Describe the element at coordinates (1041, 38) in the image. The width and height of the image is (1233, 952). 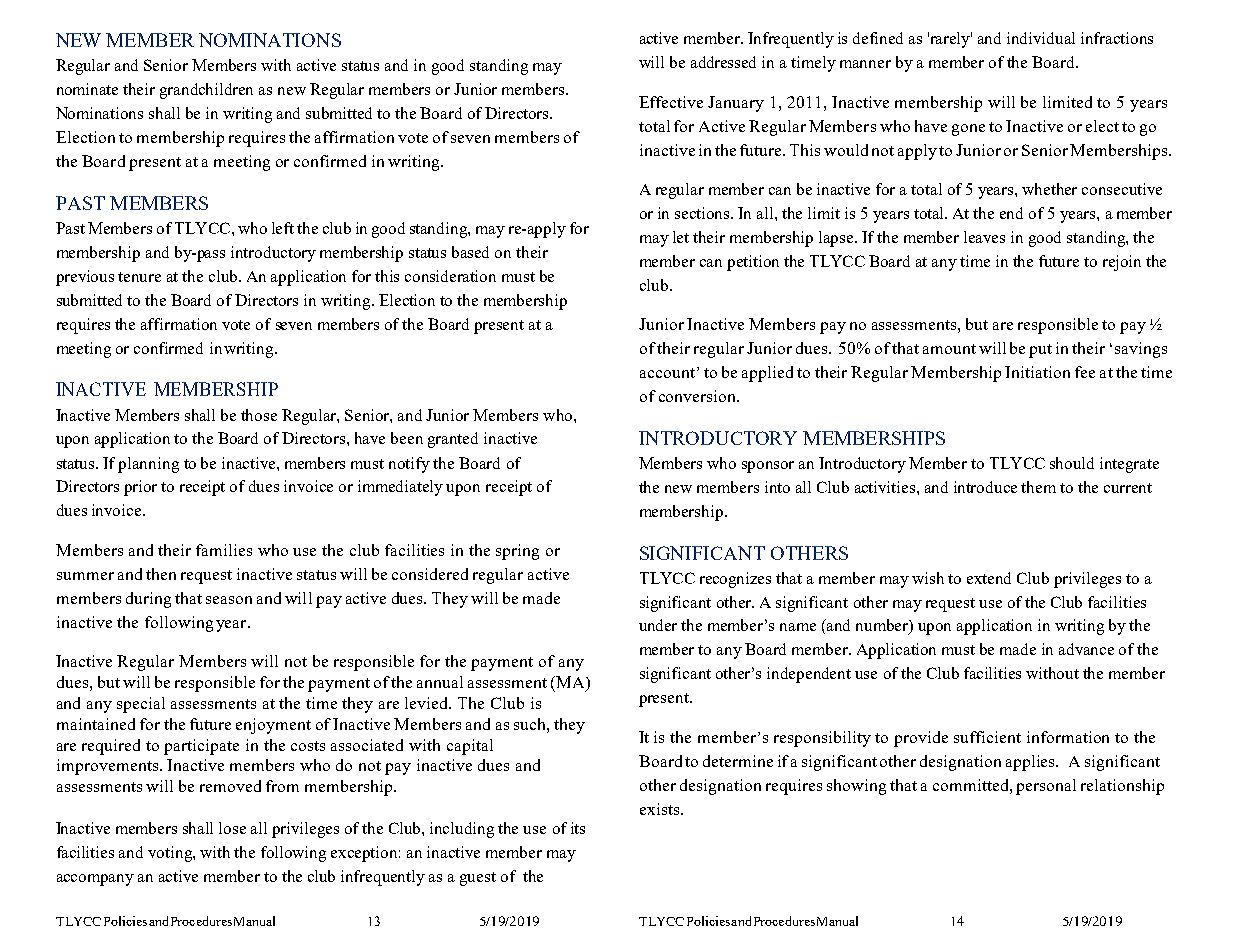
I see `individual` at that location.
